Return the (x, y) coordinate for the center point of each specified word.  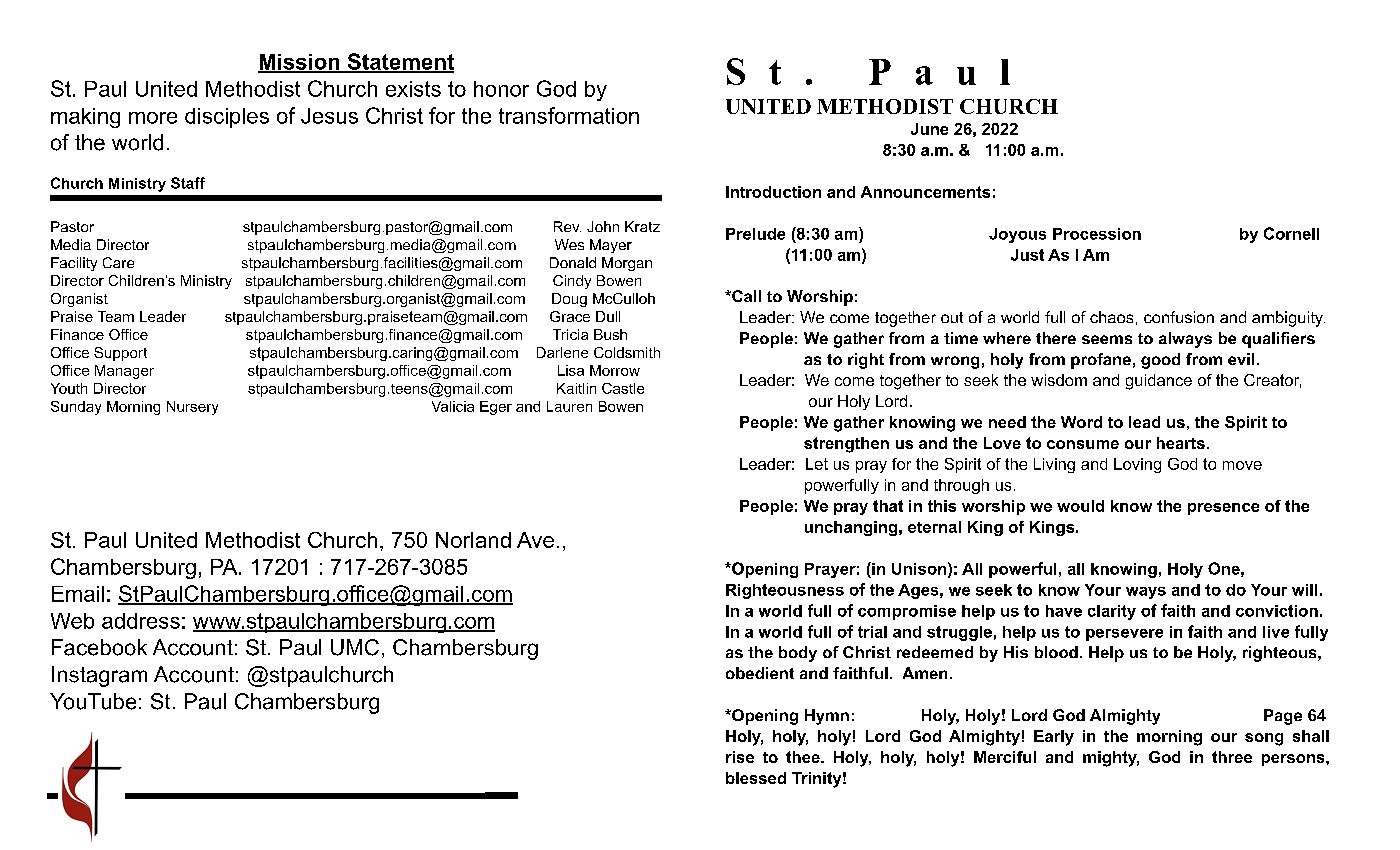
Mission (300, 63)
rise (740, 757)
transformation (569, 115)
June (929, 129)
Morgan (627, 264)
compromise (907, 612)
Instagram (99, 676)
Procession (1097, 234)
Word (1081, 422)
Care (118, 262)
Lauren (569, 406)
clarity (1112, 612)
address (141, 621)
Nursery (192, 408)
